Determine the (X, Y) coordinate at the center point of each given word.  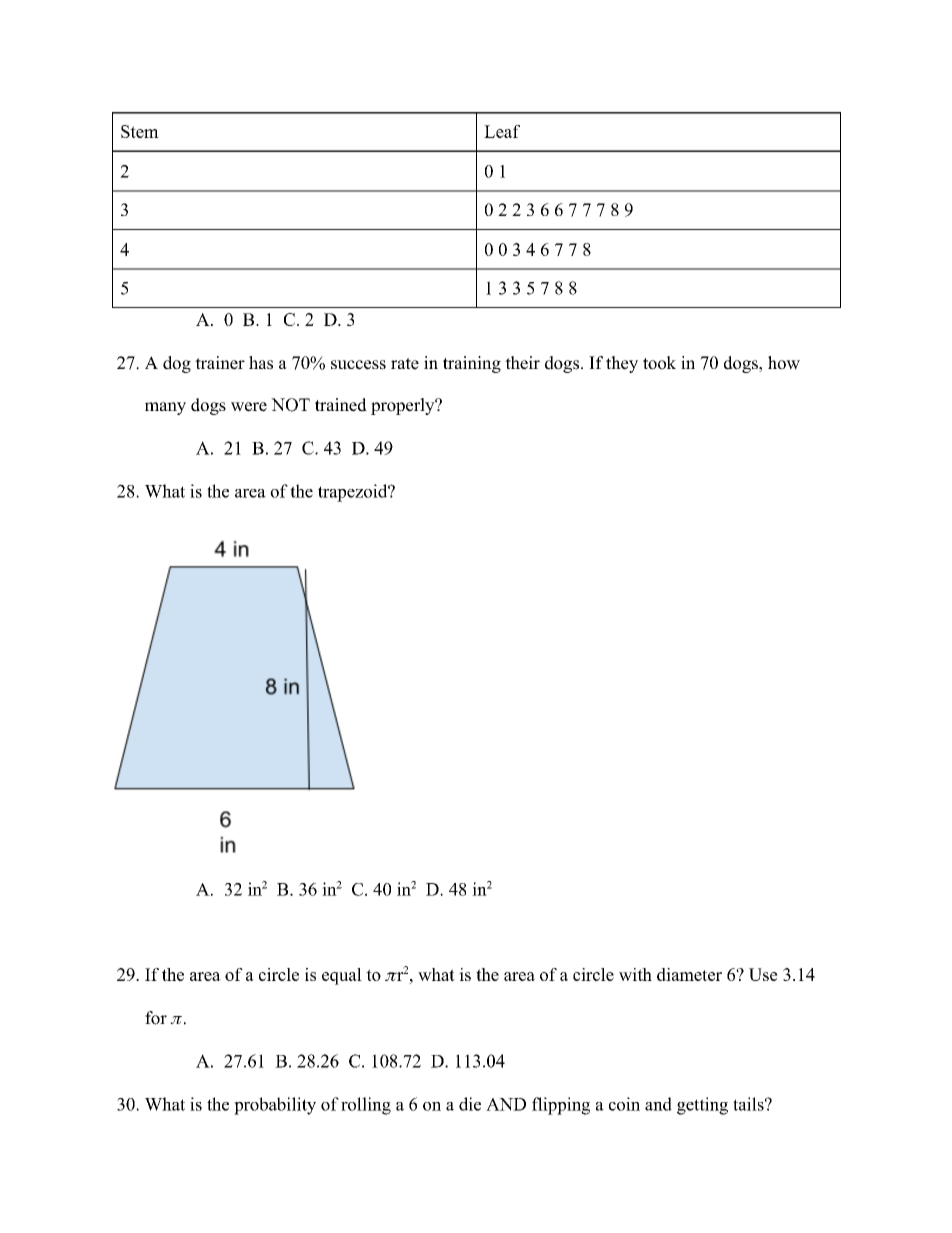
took (659, 363)
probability (275, 1106)
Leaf (502, 131)
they (622, 364)
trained (341, 405)
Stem (140, 131)
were (249, 407)
